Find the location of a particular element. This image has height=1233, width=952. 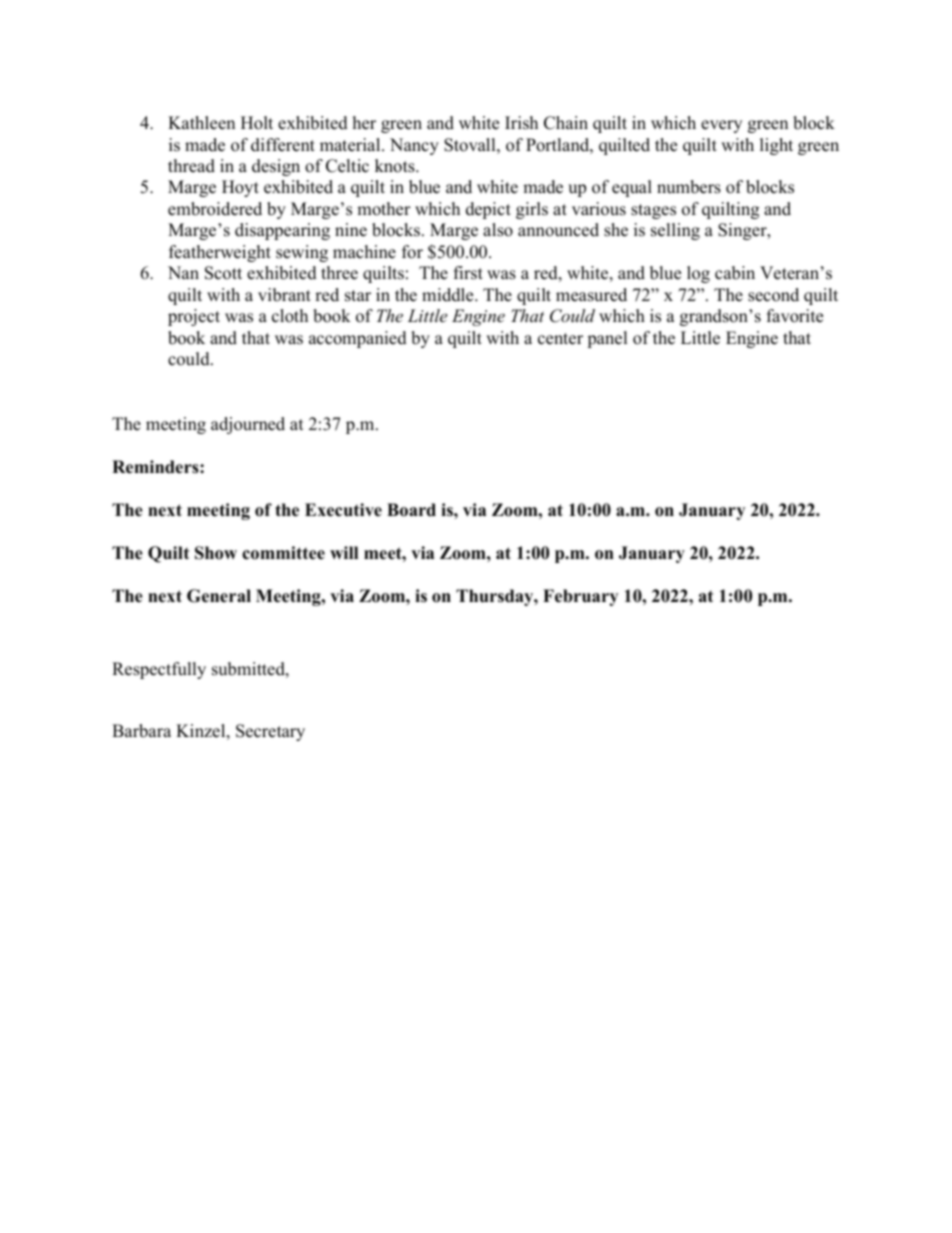

Scott is located at coordinates (223, 273).
